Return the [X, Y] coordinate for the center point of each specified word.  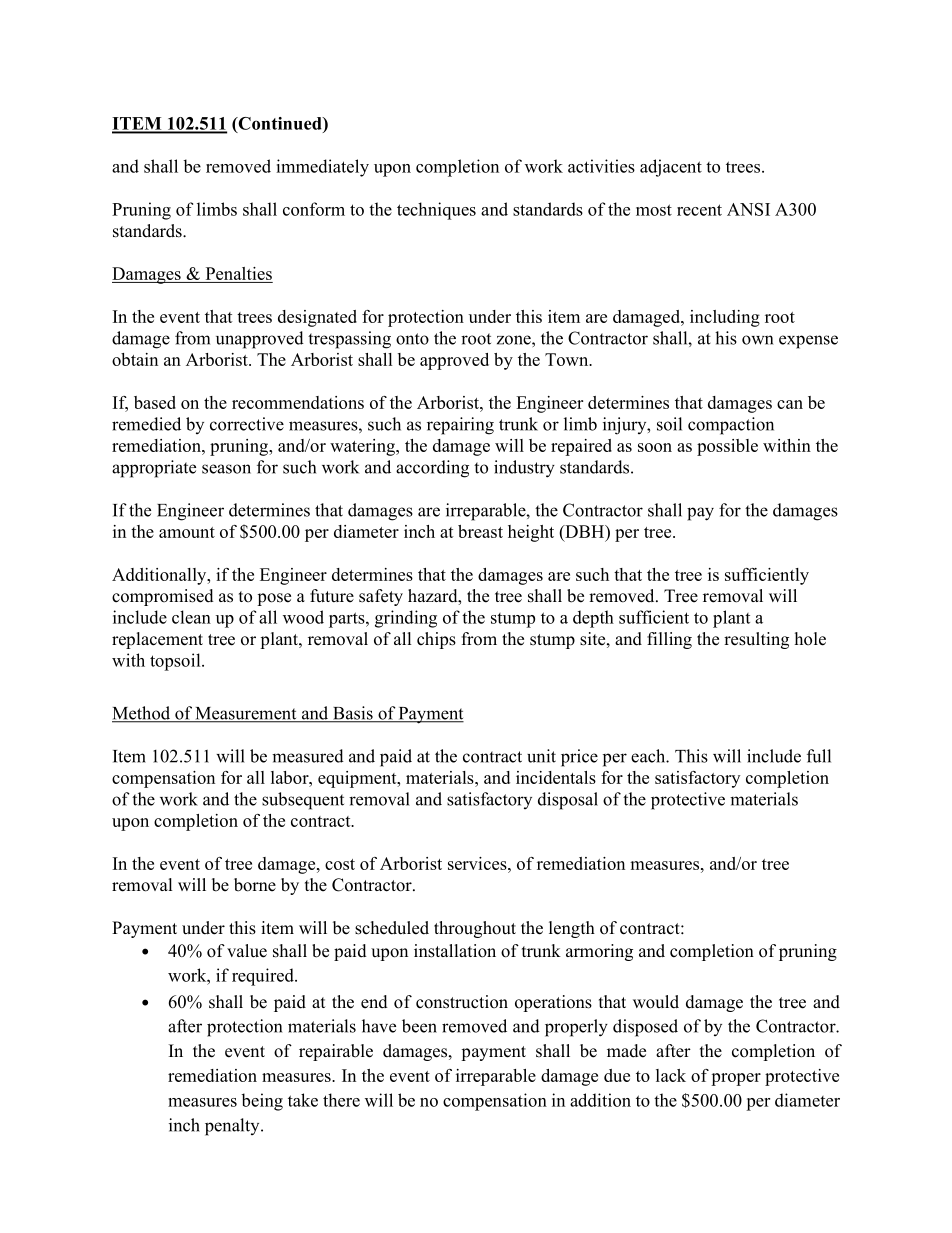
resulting [756, 640]
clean [191, 617]
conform [314, 209]
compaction [731, 426]
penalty [233, 1127]
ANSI [748, 209]
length [572, 929]
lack [671, 1075]
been [419, 1026]
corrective [247, 424]
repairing [460, 426]
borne [255, 885]
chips [436, 640]
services [478, 863]
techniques [436, 211]
